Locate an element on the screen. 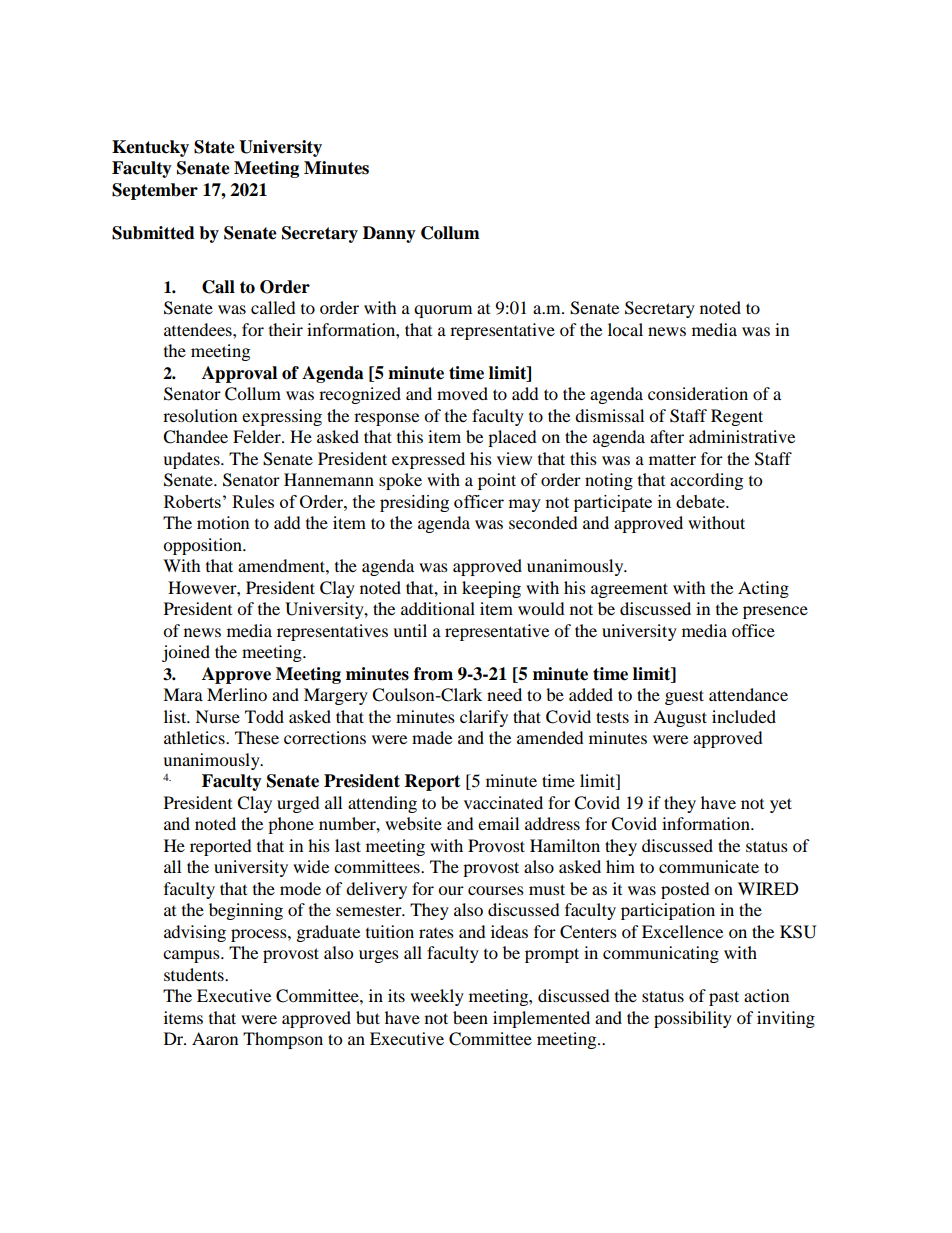  from is located at coordinates (433, 674).
